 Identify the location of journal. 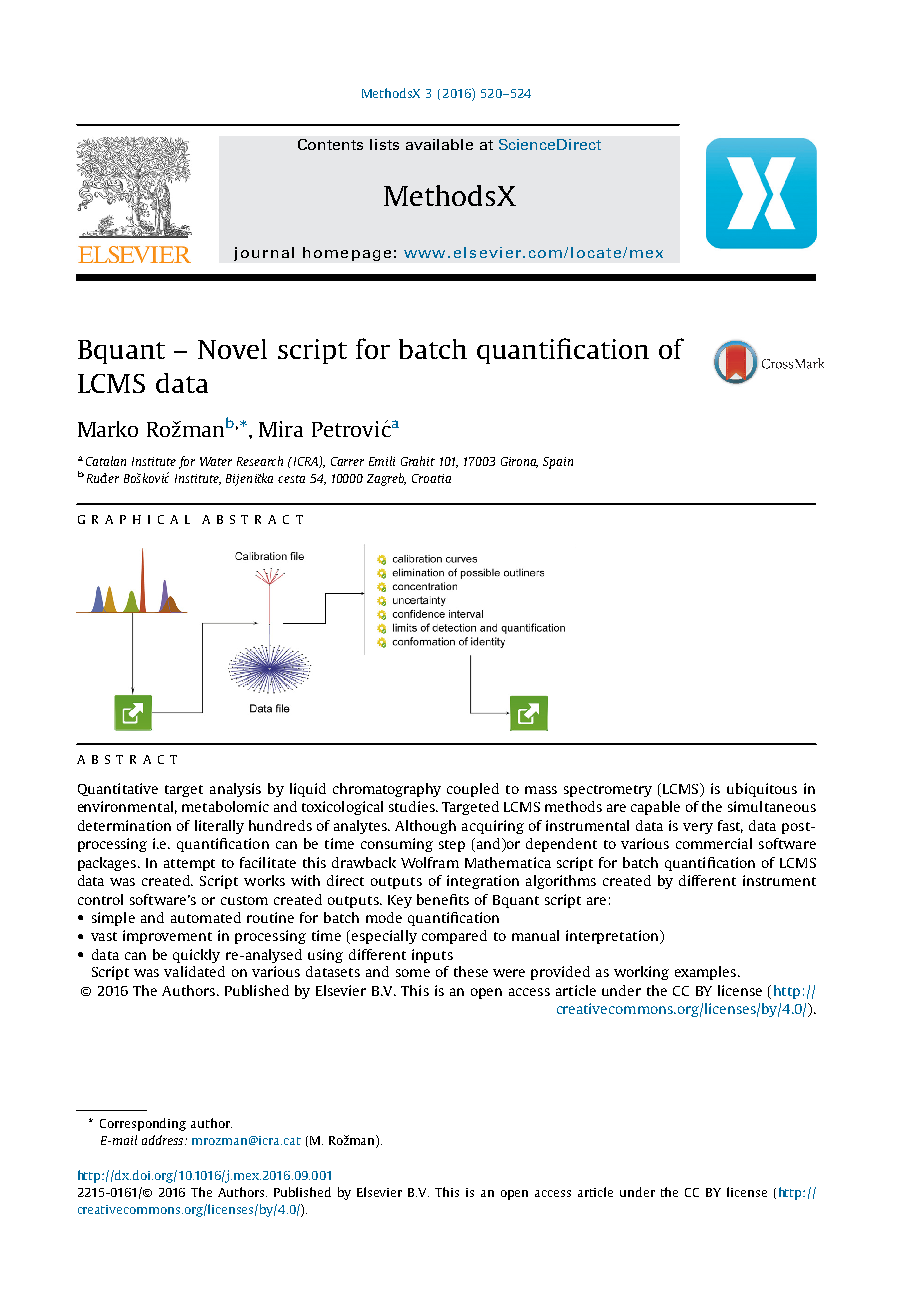
(264, 254).
